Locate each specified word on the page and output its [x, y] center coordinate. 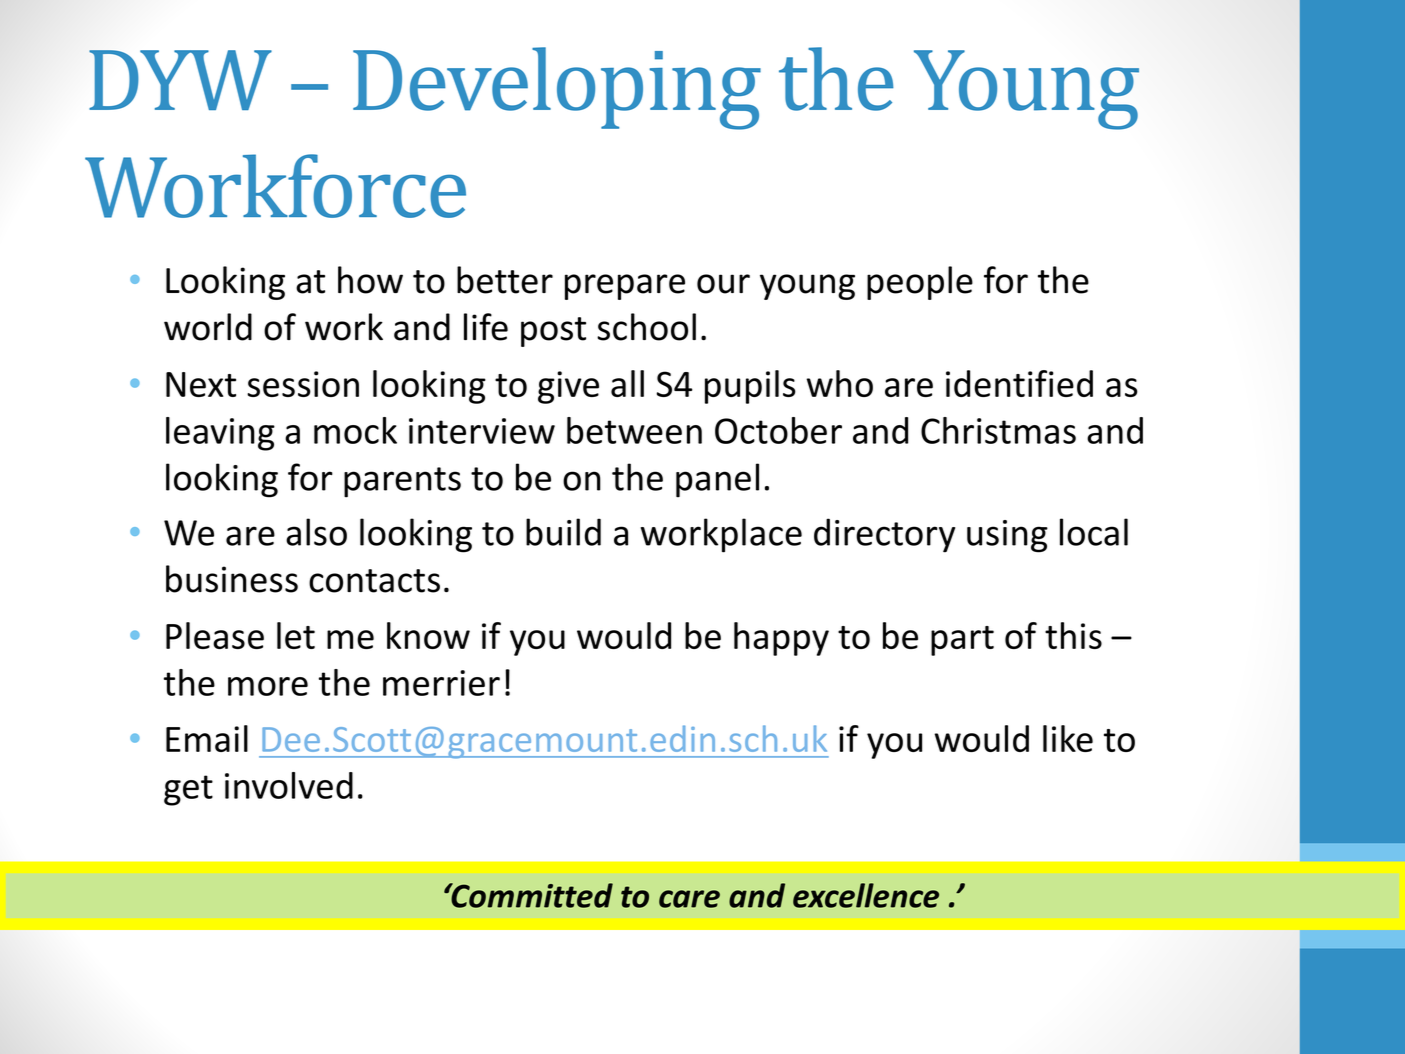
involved [289, 785]
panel [717, 480]
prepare [625, 287]
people [920, 283]
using [1007, 536]
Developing [557, 88]
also [316, 532]
